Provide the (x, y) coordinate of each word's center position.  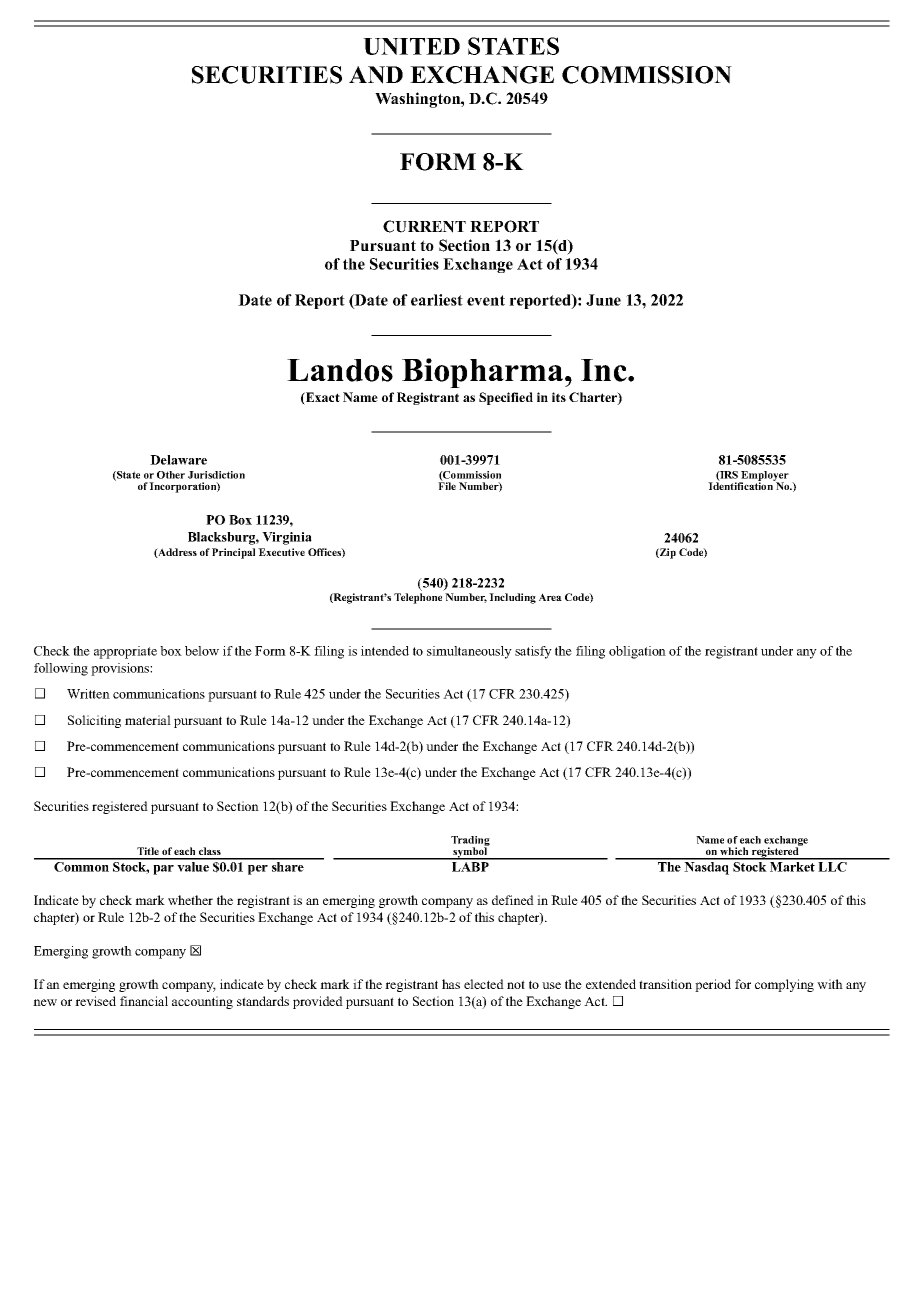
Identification (741, 485)
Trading (470, 842)
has (451, 984)
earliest (437, 300)
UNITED (411, 46)
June (603, 300)
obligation (637, 652)
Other (171, 475)
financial (144, 1001)
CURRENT (424, 226)
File (447, 485)
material (148, 720)
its (559, 397)
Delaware (178, 460)
